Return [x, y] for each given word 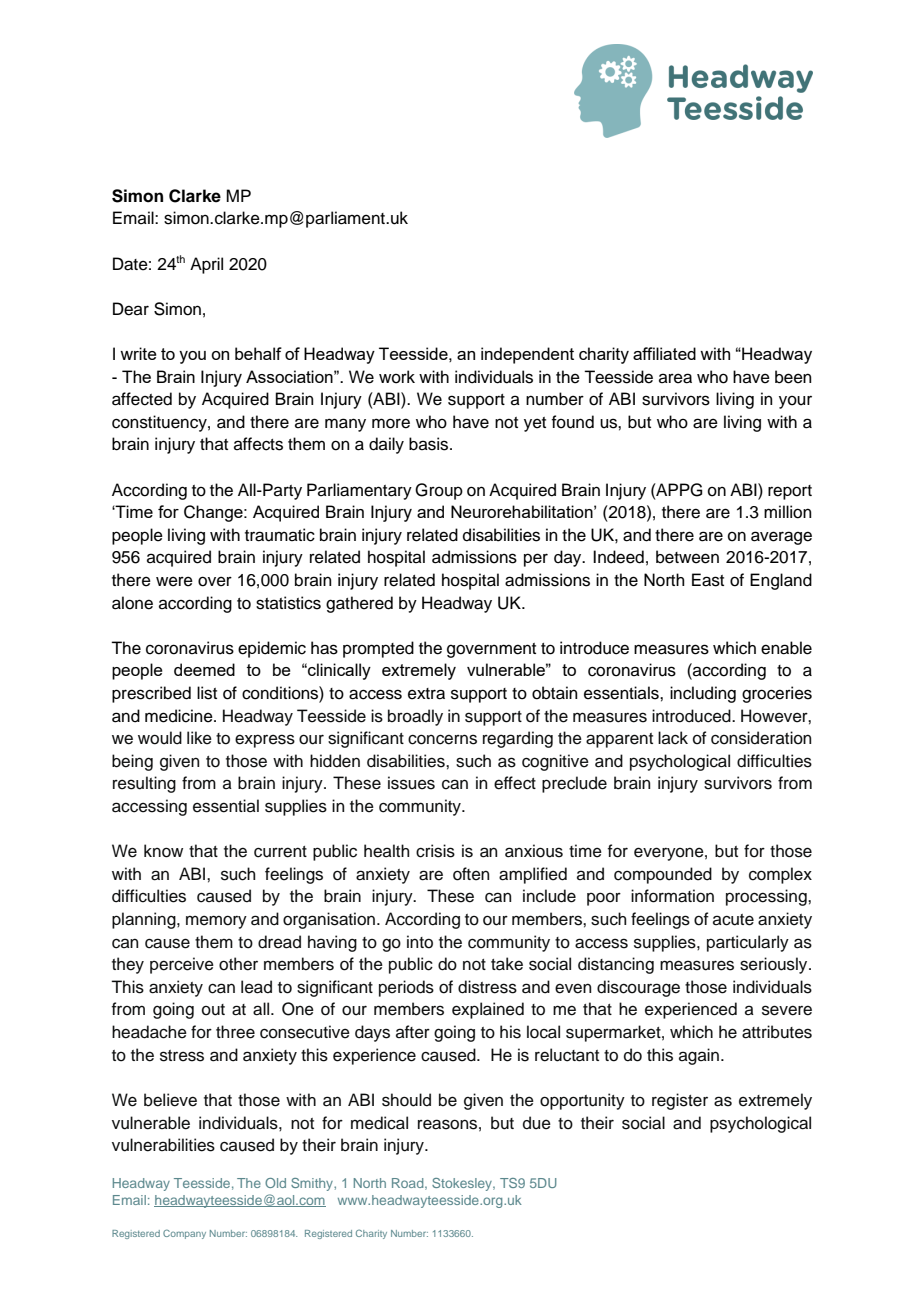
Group [439, 491]
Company [184, 1234]
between [687, 557]
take [507, 964]
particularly [748, 943]
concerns [442, 739]
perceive [182, 965]
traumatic [280, 535]
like [199, 738]
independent [527, 355]
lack [673, 738]
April [206, 265]
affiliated [664, 353]
